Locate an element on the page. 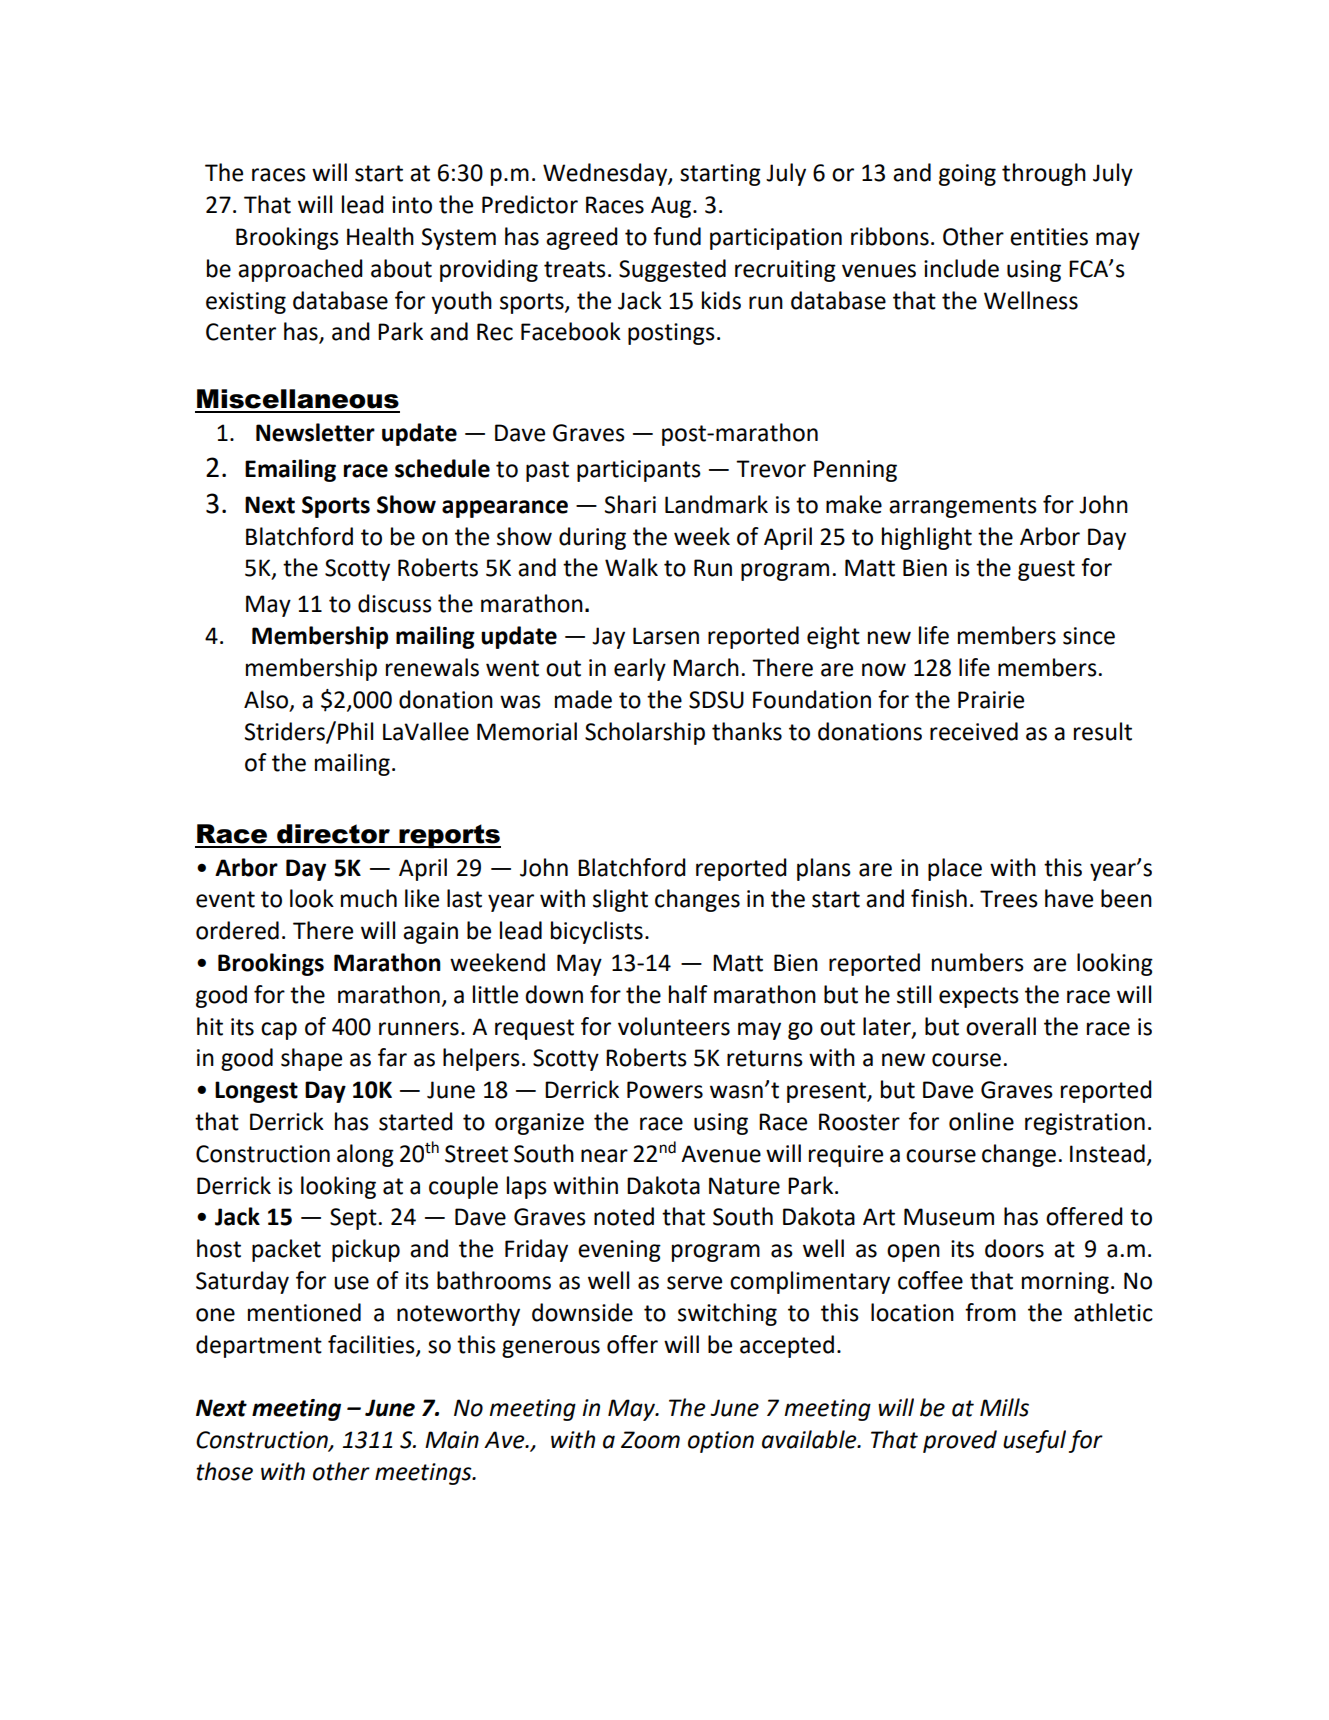 The width and height of the image is (1329, 1720). Zoom is located at coordinates (650, 1440).
